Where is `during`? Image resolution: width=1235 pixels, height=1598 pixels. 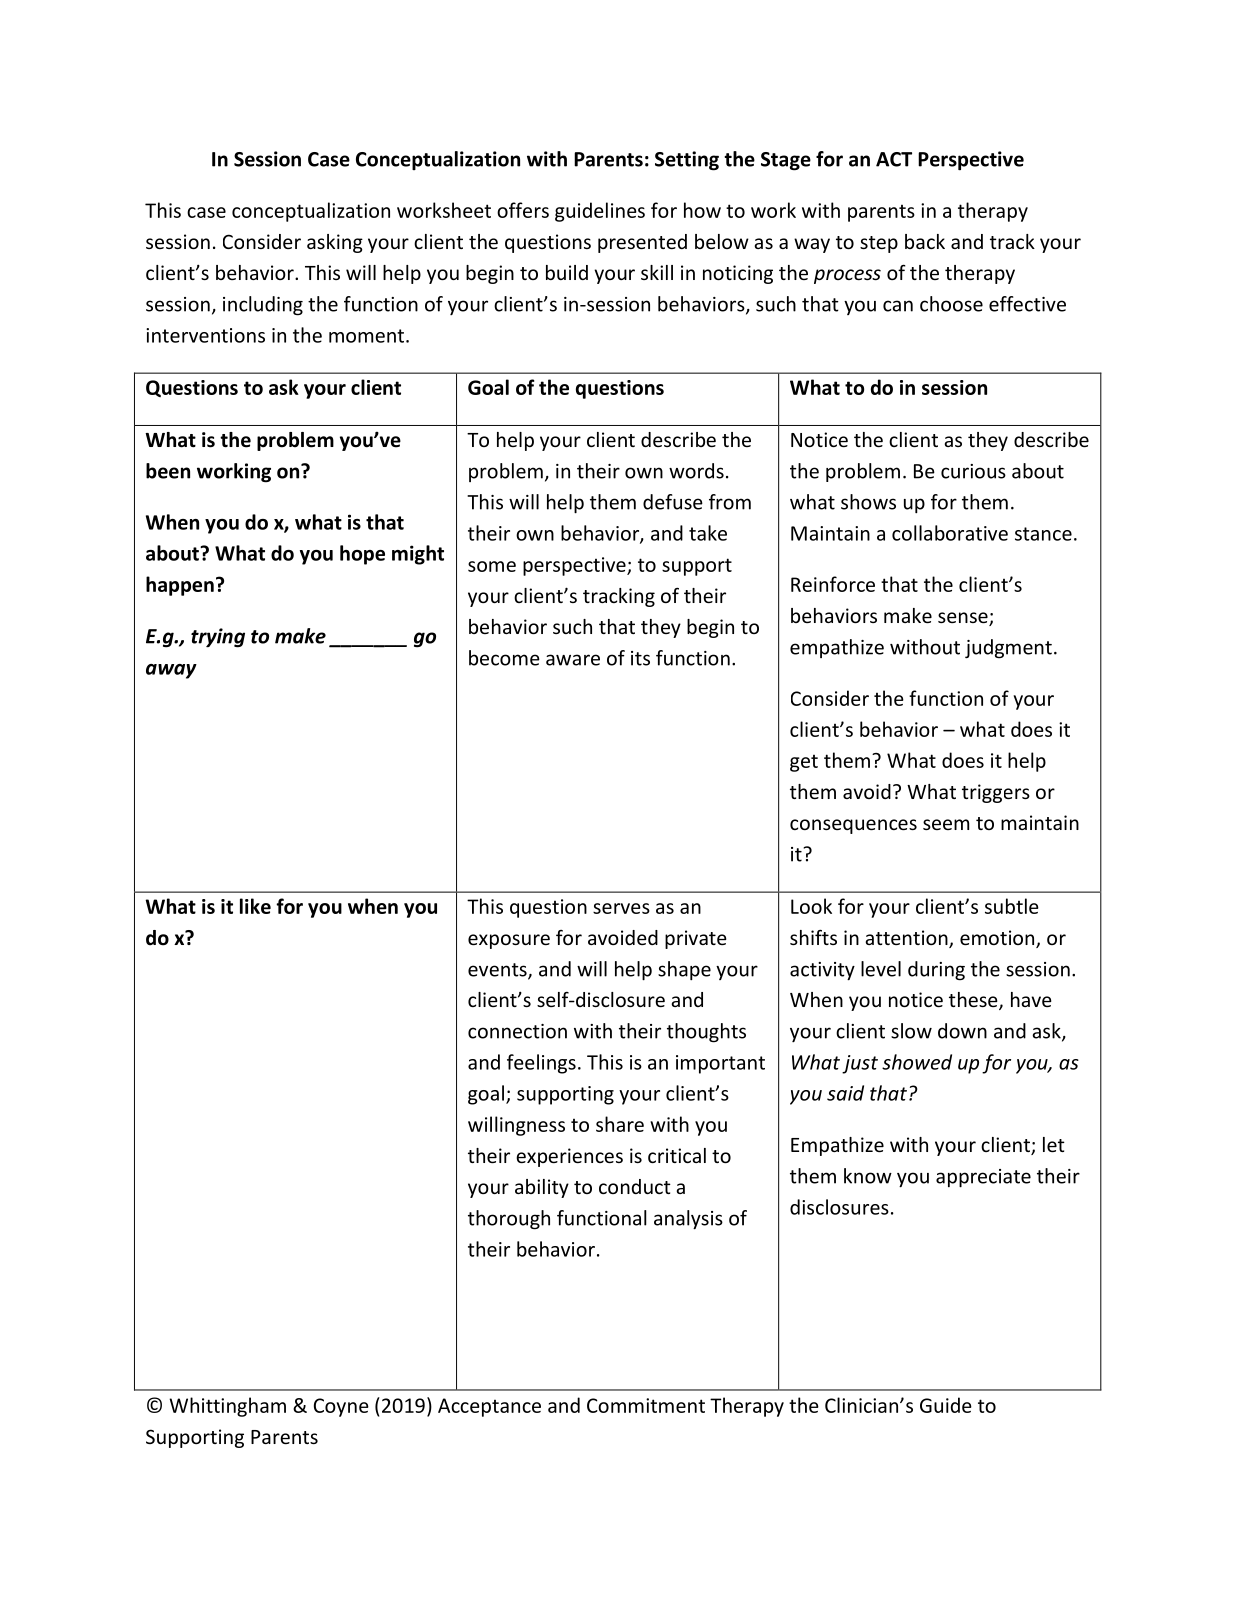
during is located at coordinates (936, 971).
